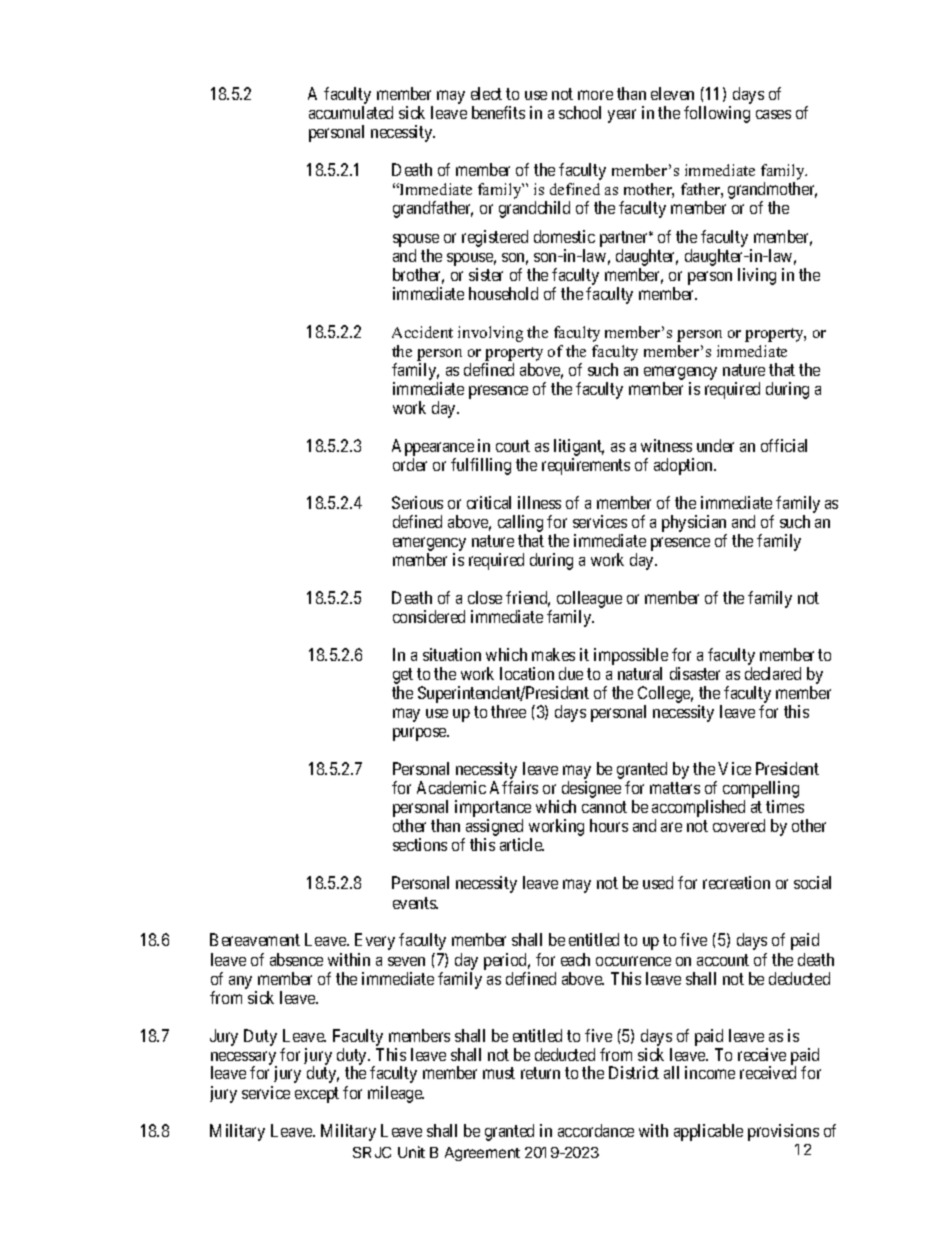 This screenshot has width=952, height=1233. What do you see at coordinates (317, 1095) in the screenshot?
I see `except` at bounding box center [317, 1095].
